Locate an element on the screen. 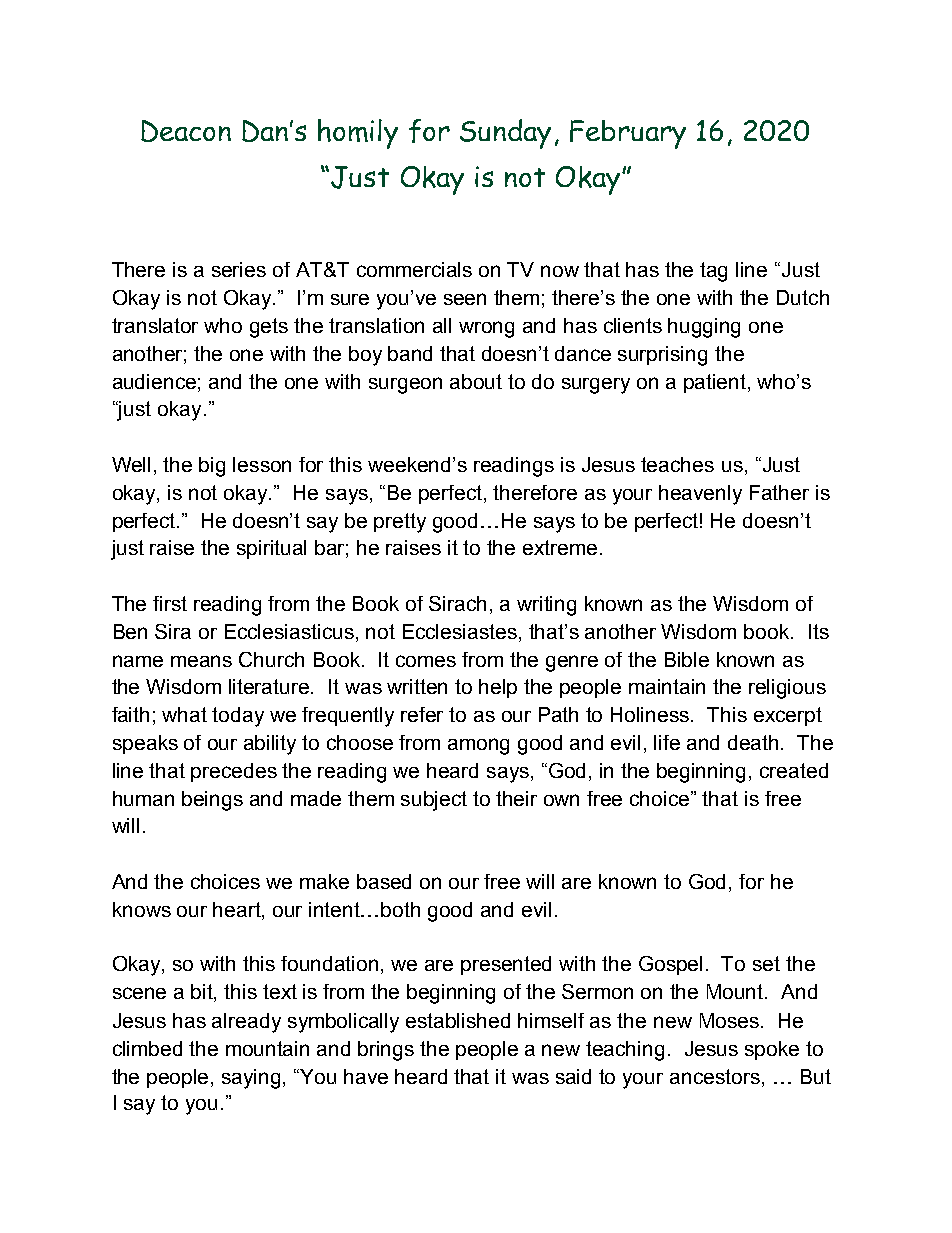 The height and width of the screenshot is (1233, 952). Deacon is located at coordinates (186, 131).
